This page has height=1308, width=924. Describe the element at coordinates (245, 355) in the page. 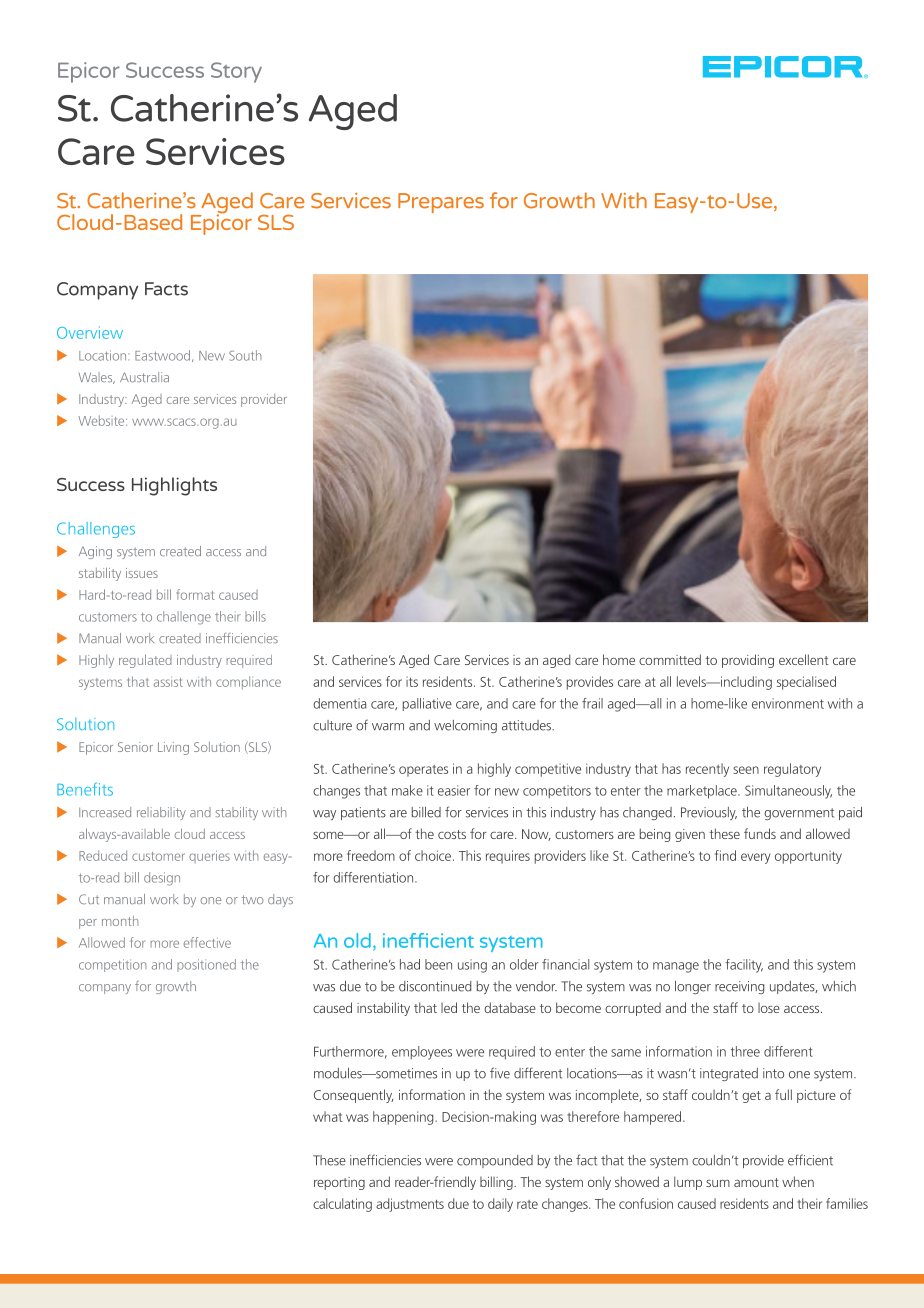

I see `South` at that location.
